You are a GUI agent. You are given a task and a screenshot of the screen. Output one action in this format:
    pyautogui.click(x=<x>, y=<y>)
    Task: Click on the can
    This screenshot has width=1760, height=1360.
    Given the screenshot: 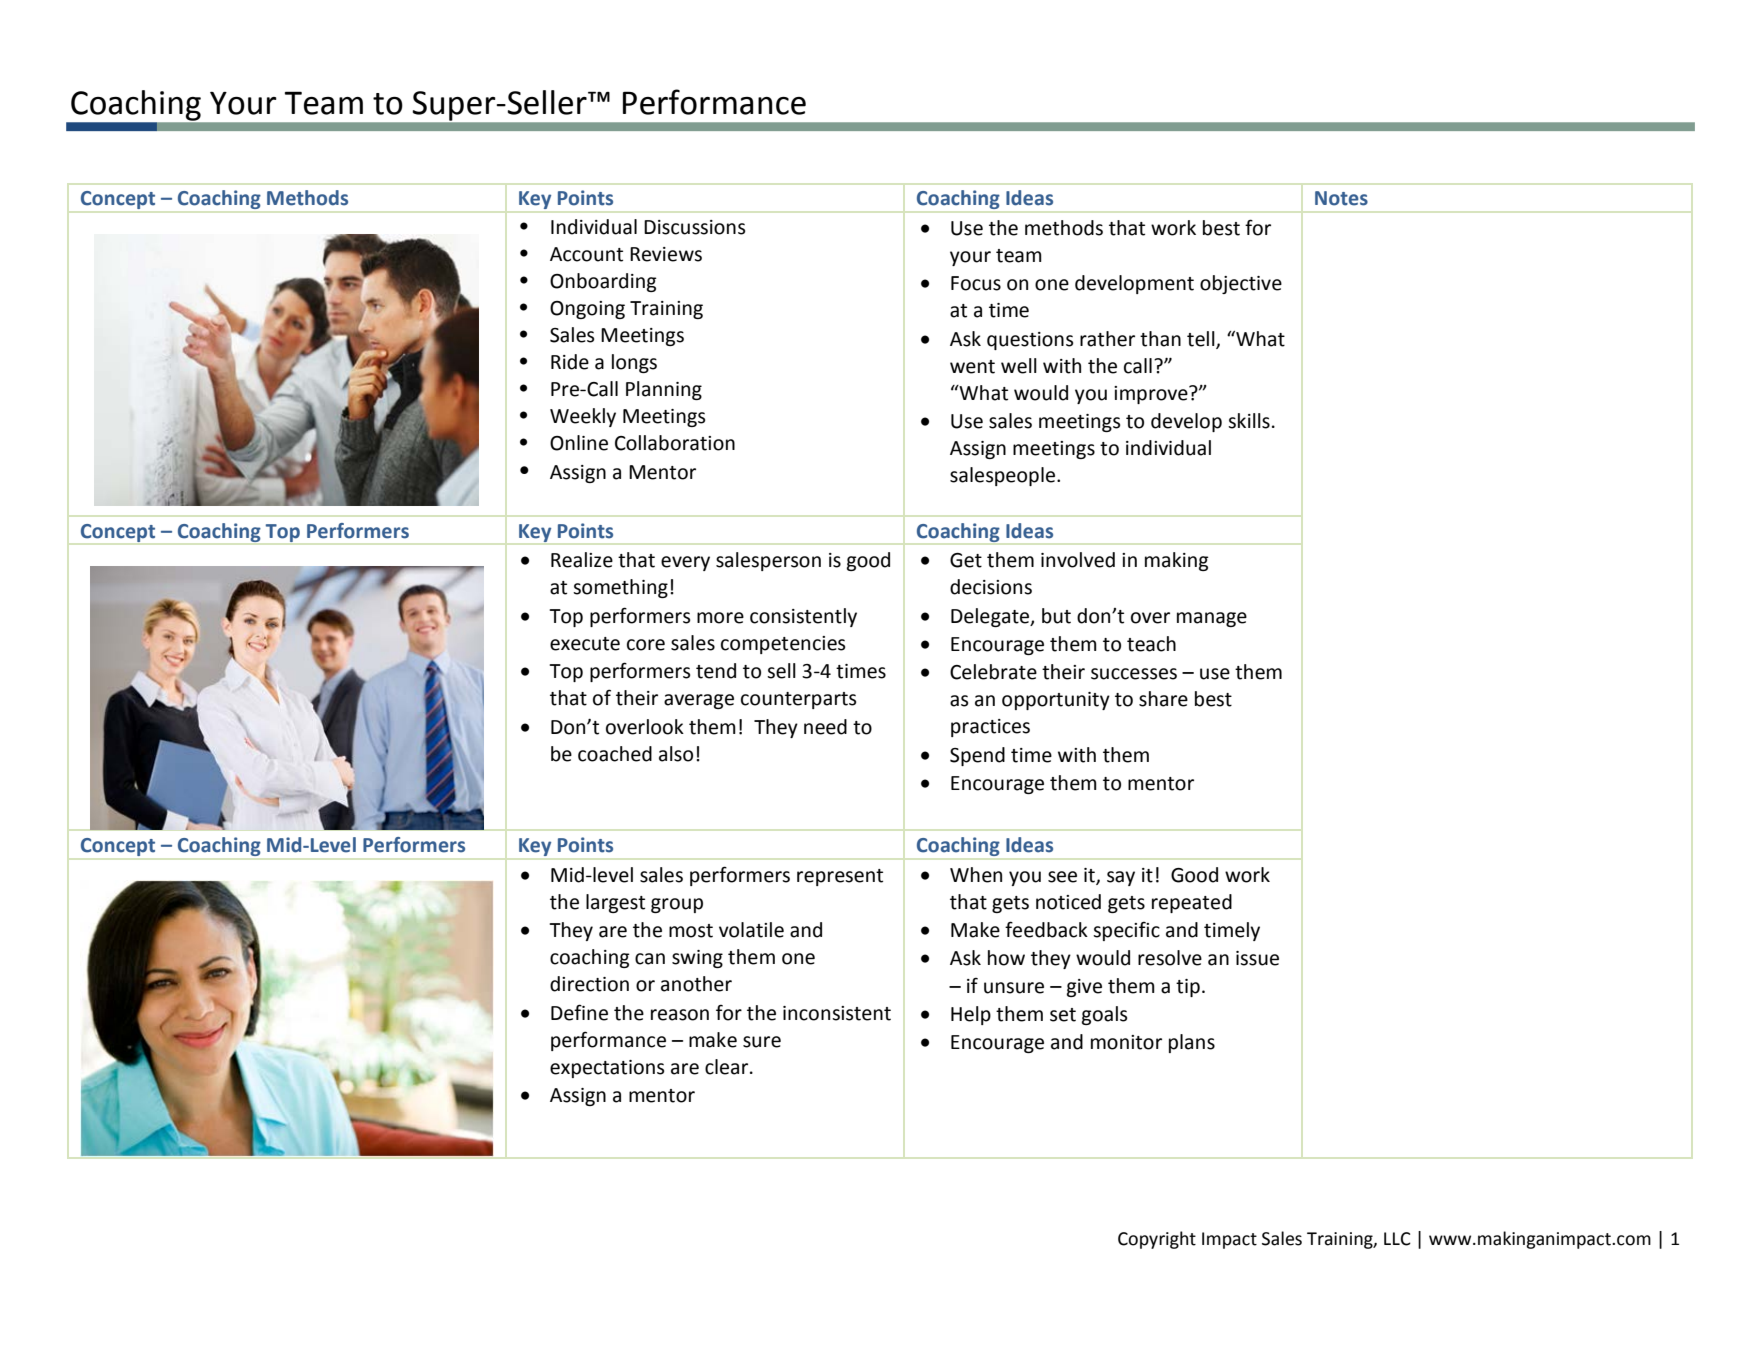 What is the action you would take?
    pyautogui.click(x=650, y=959)
